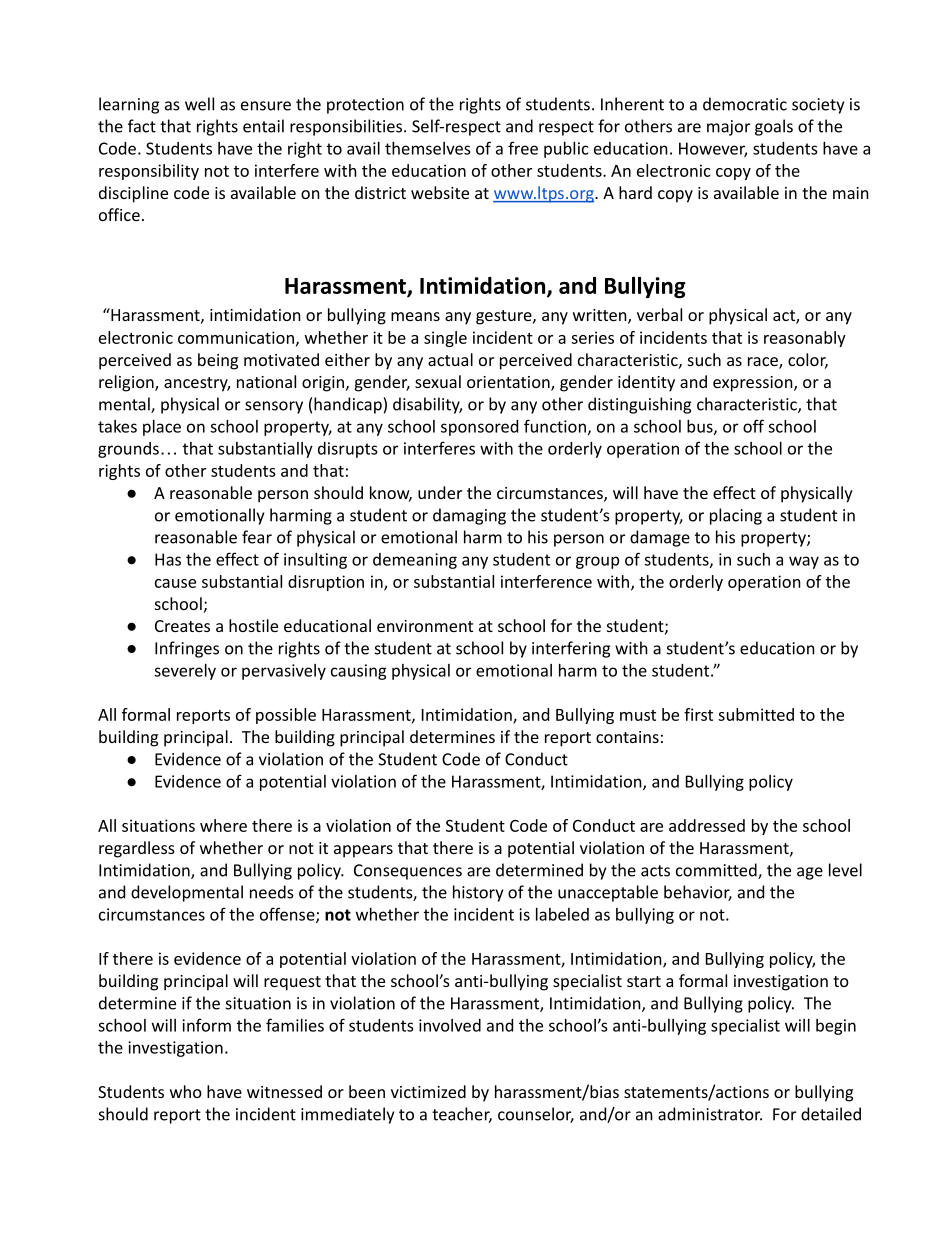 This page has width=952, height=1233. What do you see at coordinates (186, 1091) in the page?
I see `who` at bounding box center [186, 1091].
